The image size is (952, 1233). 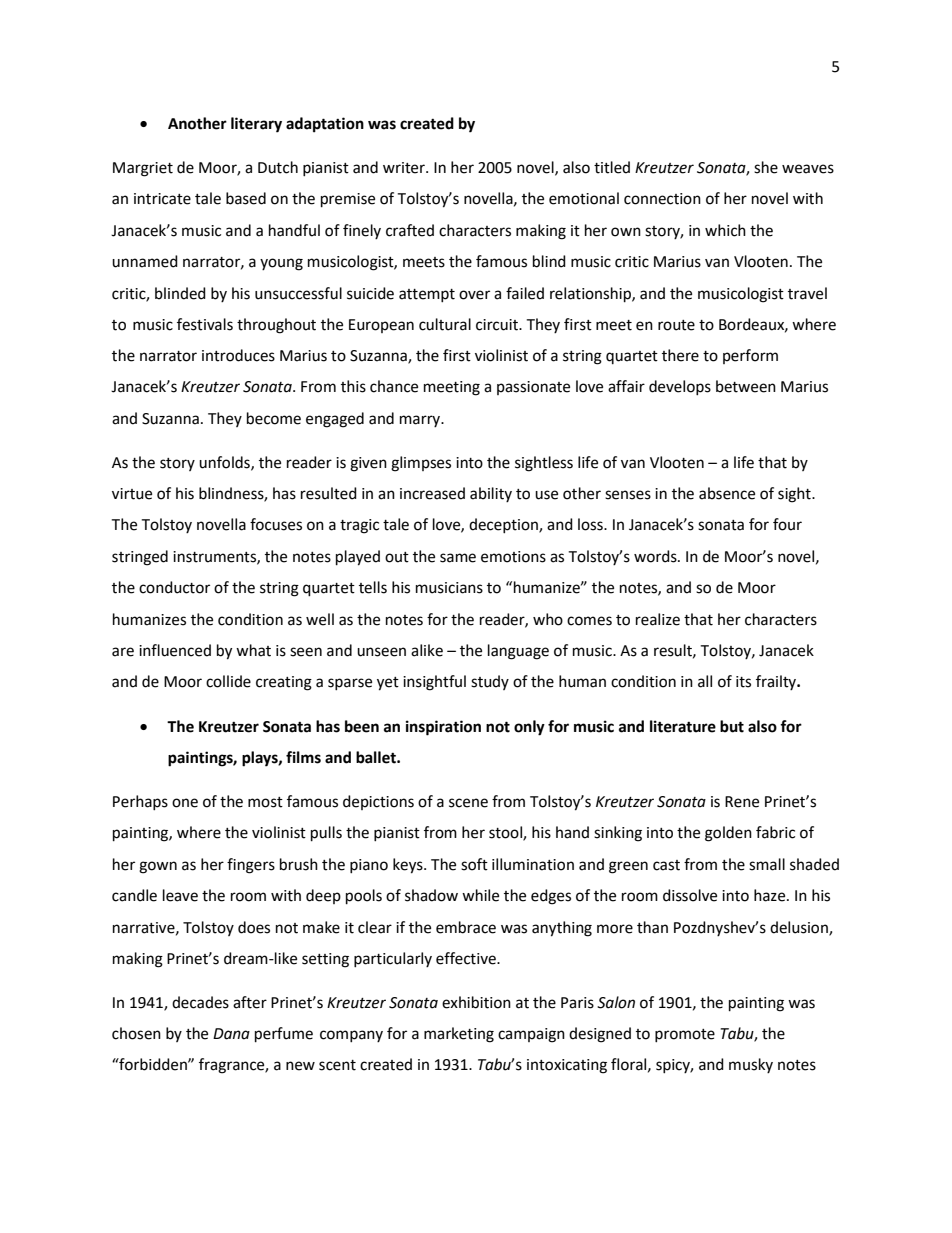 I want to click on realize, so click(x=658, y=619).
